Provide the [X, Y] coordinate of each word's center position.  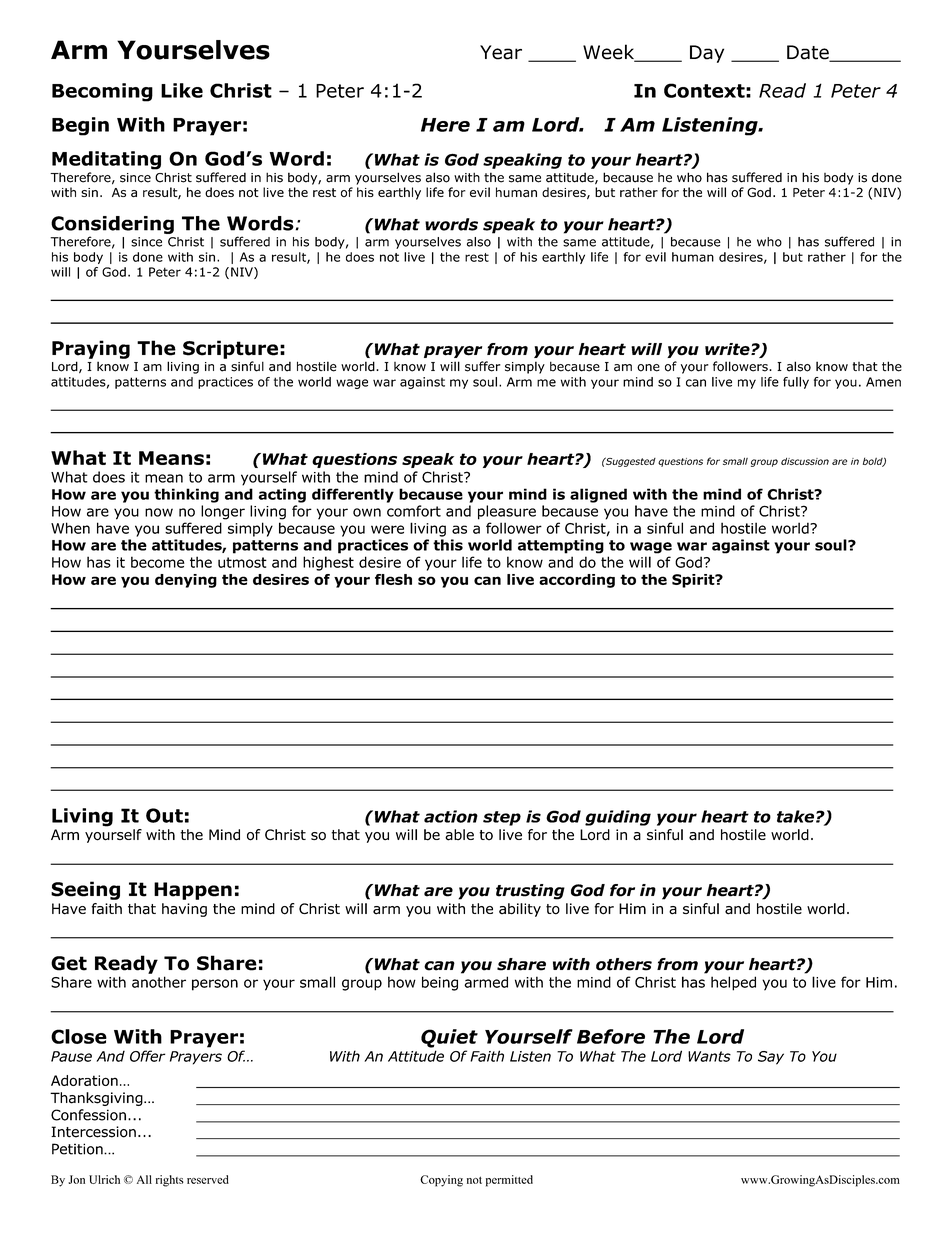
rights [170, 1181]
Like [182, 90]
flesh [393, 579]
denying [186, 581]
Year [501, 52]
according [577, 581]
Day [707, 54]
